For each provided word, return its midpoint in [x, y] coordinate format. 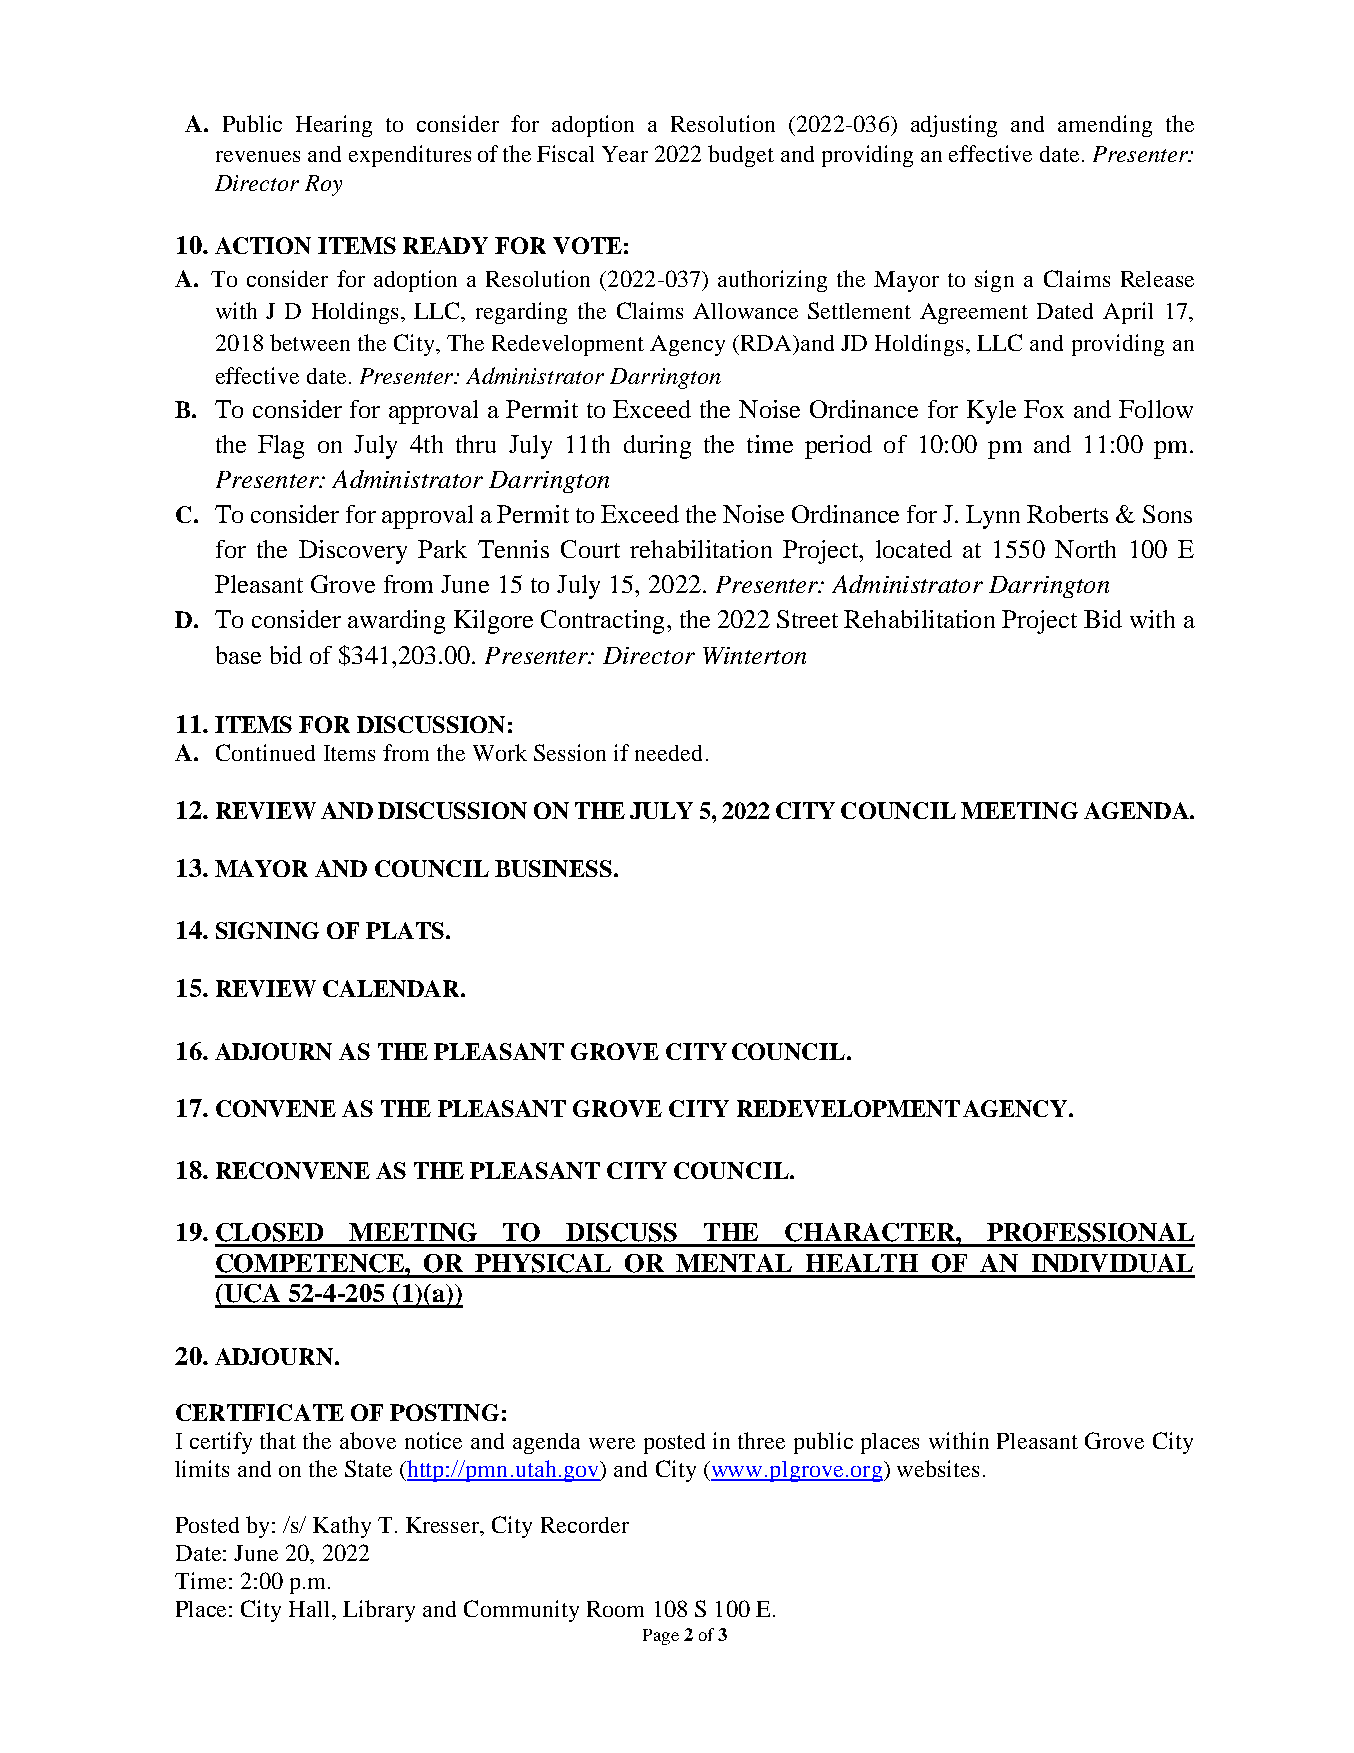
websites [938, 1468]
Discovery [353, 552]
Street [807, 619]
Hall [311, 1609]
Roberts [1067, 514]
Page [661, 1637]
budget [741, 156]
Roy [323, 185]
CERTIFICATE [260, 1412]
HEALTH [862, 1263]
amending [1105, 126]
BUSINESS [555, 868]
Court [590, 549]
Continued [265, 752]
